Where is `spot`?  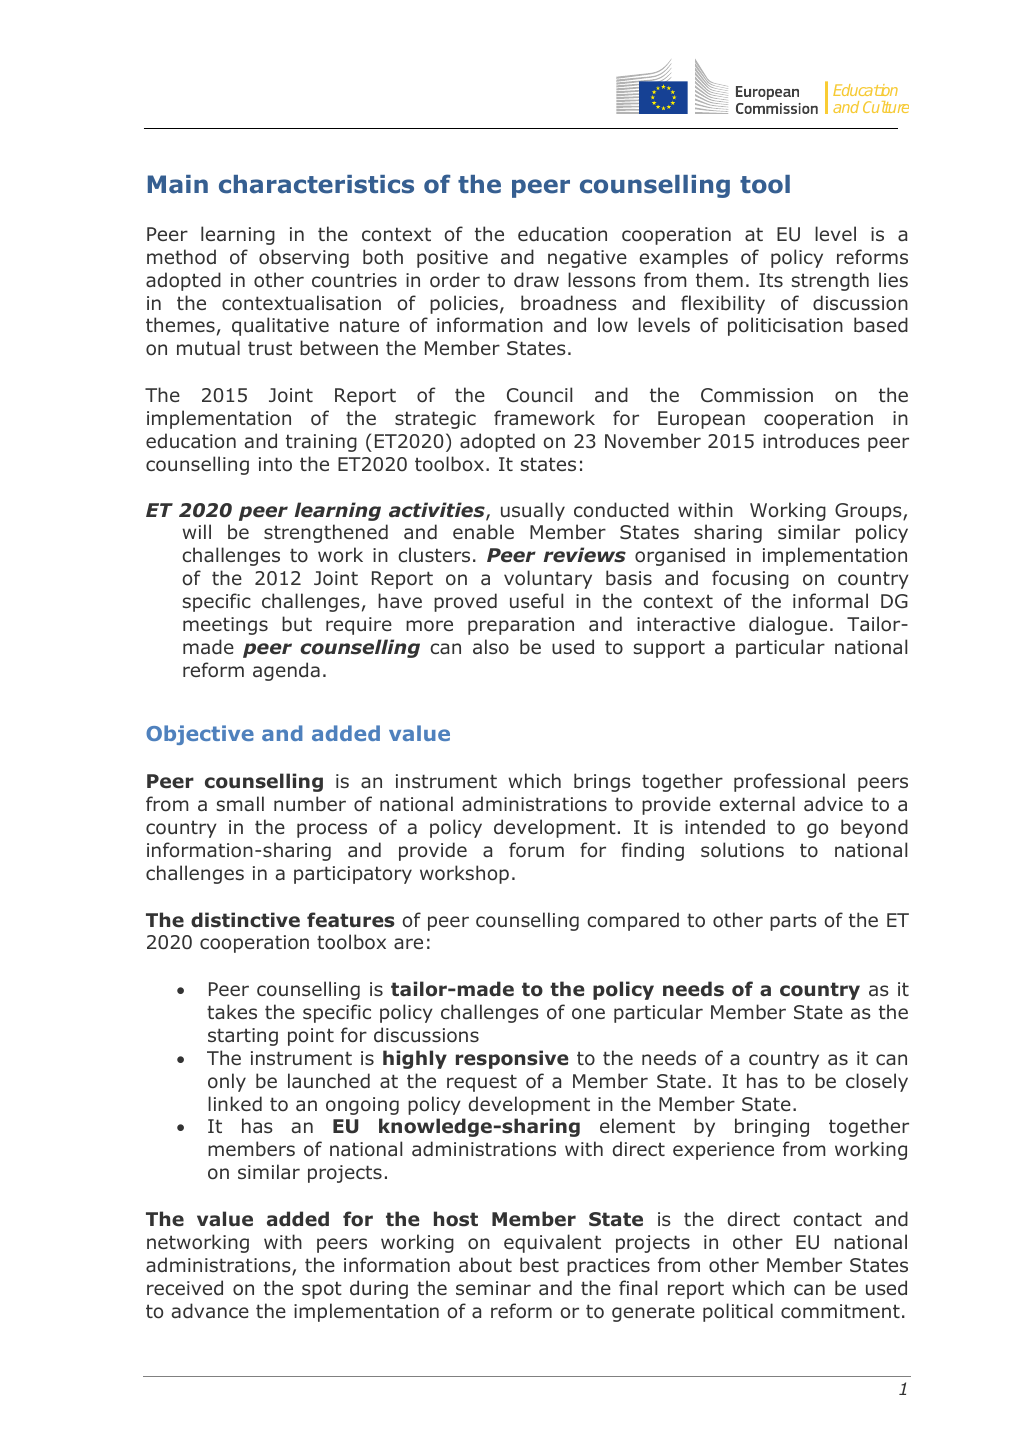 spot is located at coordinates (322, 1290).
